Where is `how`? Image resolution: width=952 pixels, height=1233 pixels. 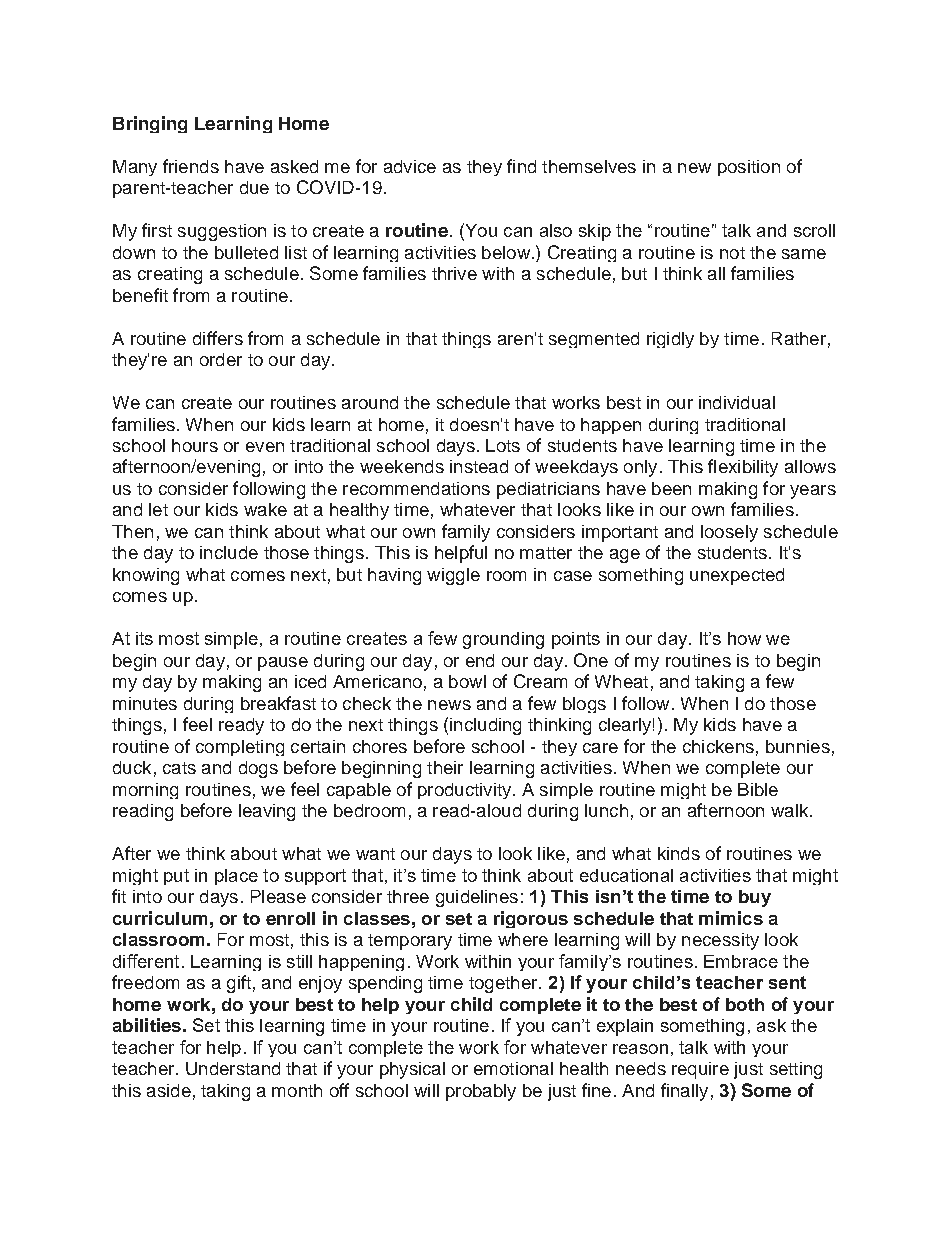
how is located at coordinates (744, 638).
